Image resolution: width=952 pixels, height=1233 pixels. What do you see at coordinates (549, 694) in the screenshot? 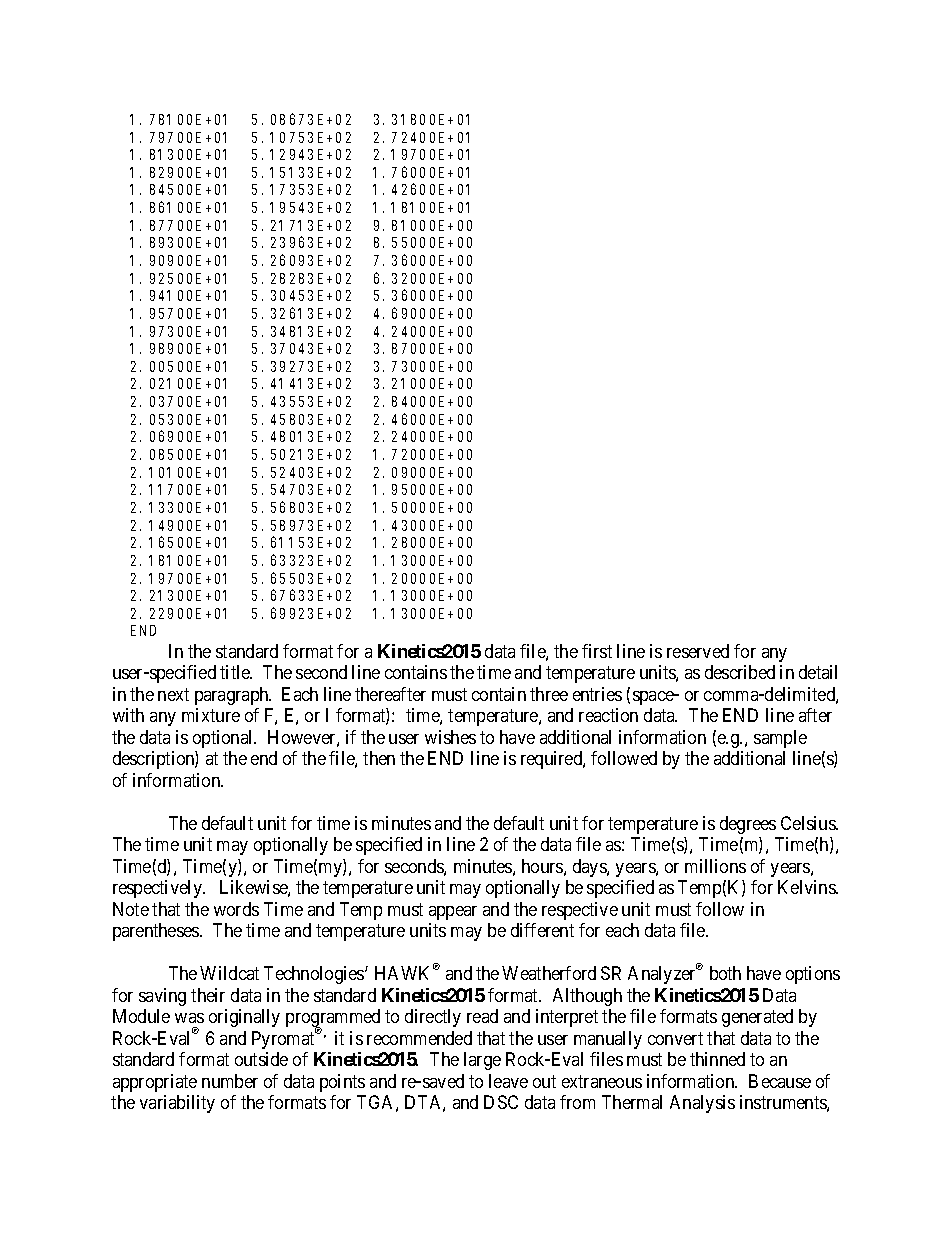
I see `three` at bounding box center [549, 694].
